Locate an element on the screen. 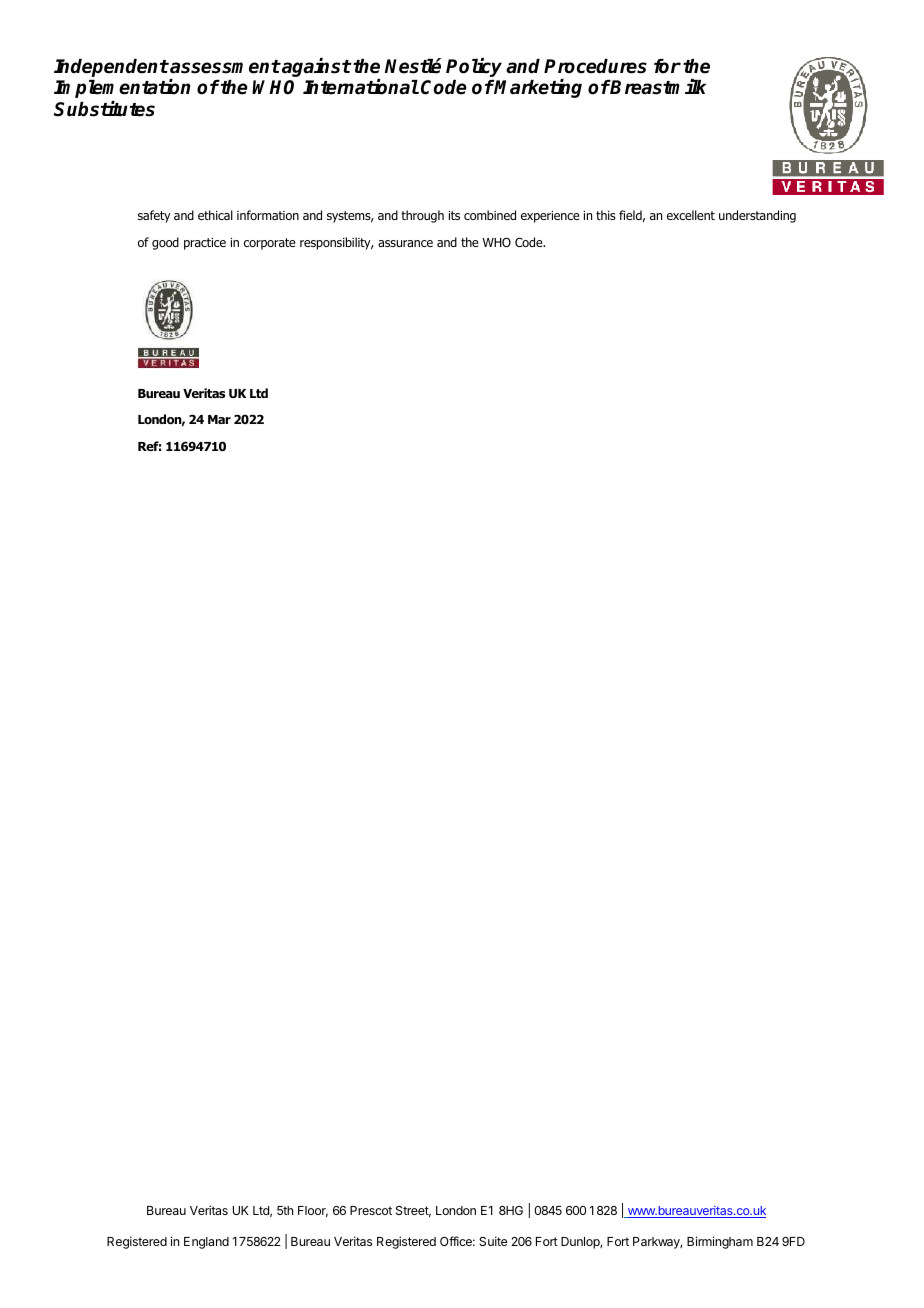 This screenshot has height=1308, width=924. practice is located at coordinates (205, 244).
